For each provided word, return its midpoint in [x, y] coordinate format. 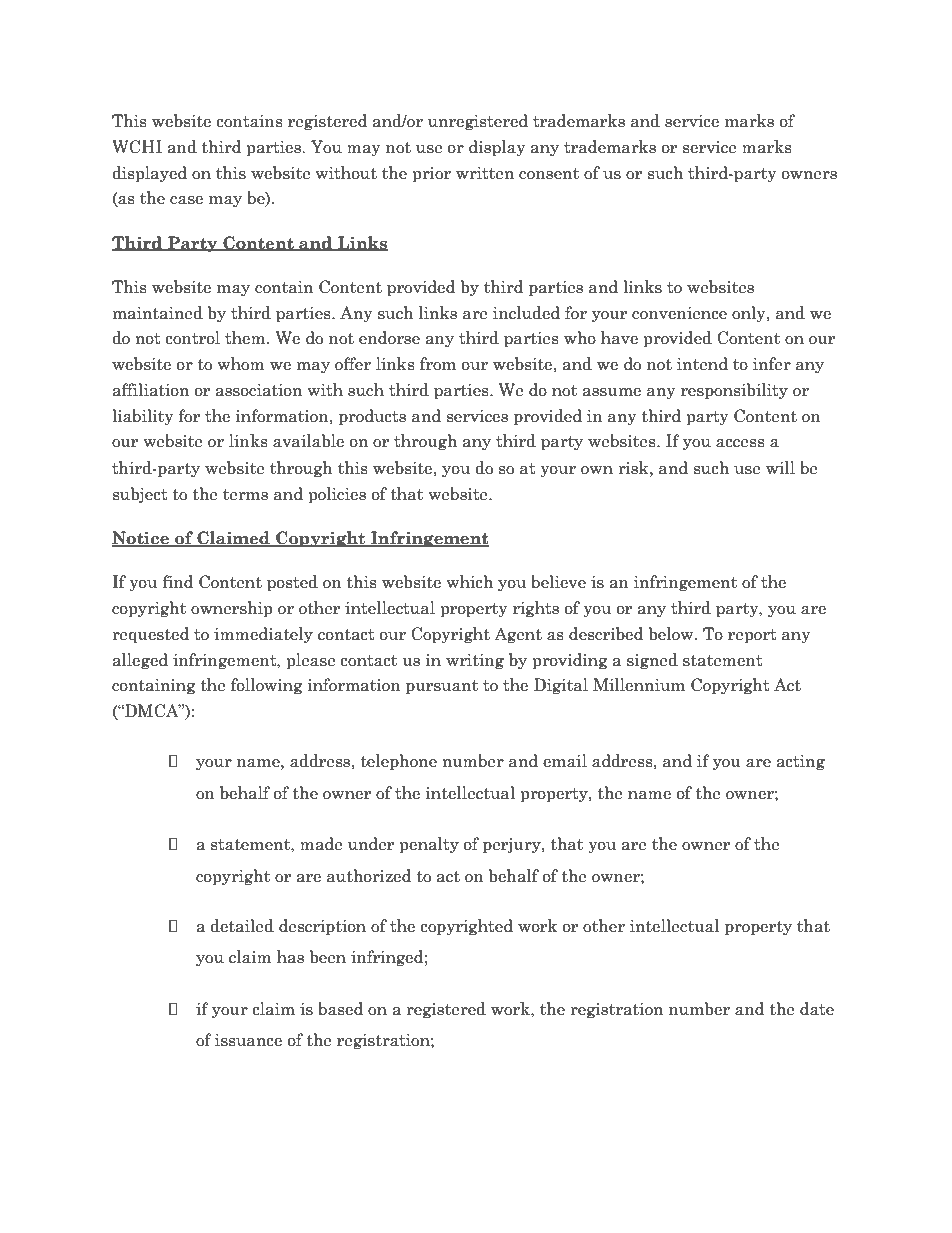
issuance [248, 1040]
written [485, 173]
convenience [679, 313]
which [470, 582]
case [186, 200]
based [340, 1009]
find [177, 582]
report [752, 636]
